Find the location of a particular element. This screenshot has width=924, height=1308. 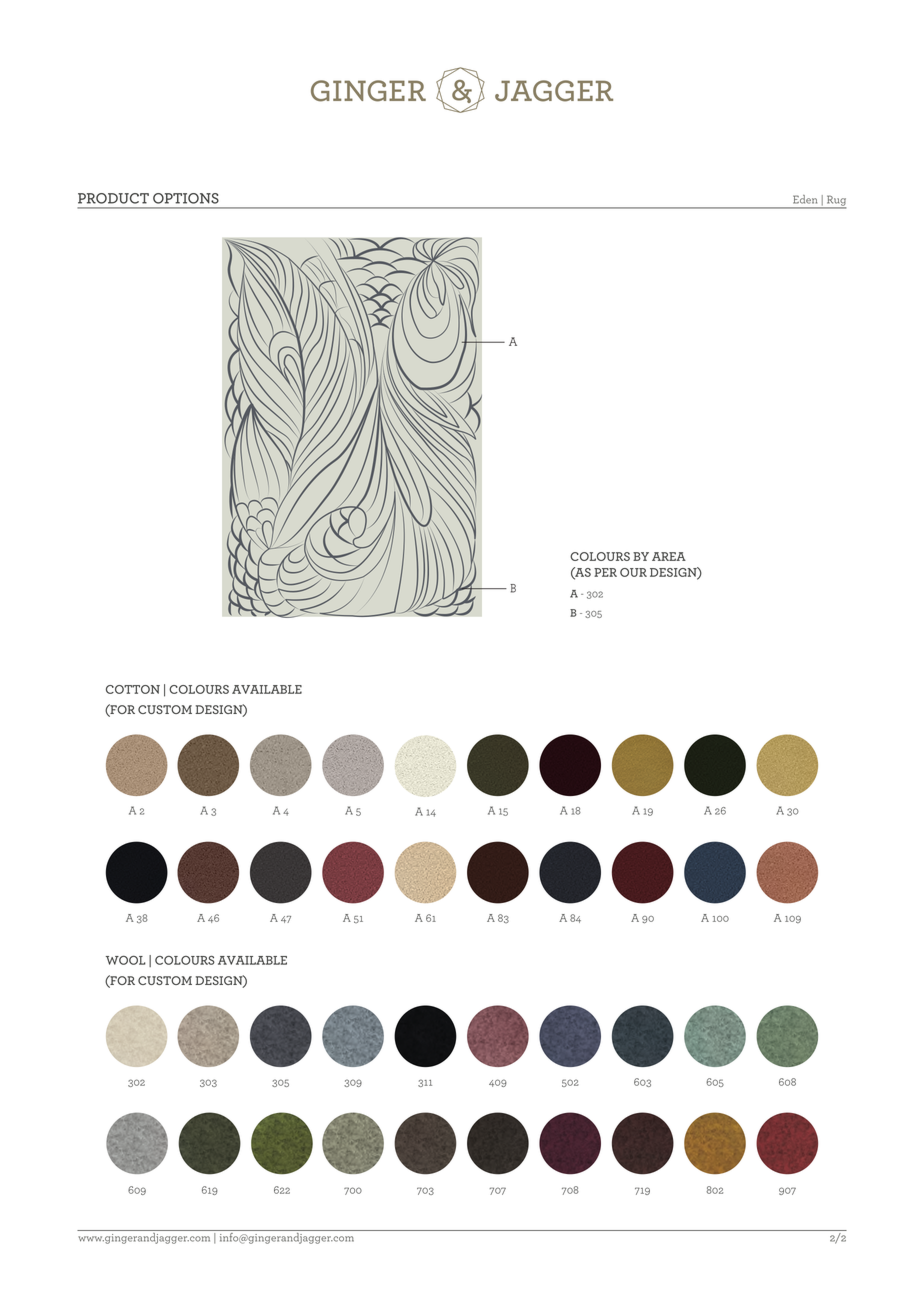

PER is located at coordinates (605, 572).
